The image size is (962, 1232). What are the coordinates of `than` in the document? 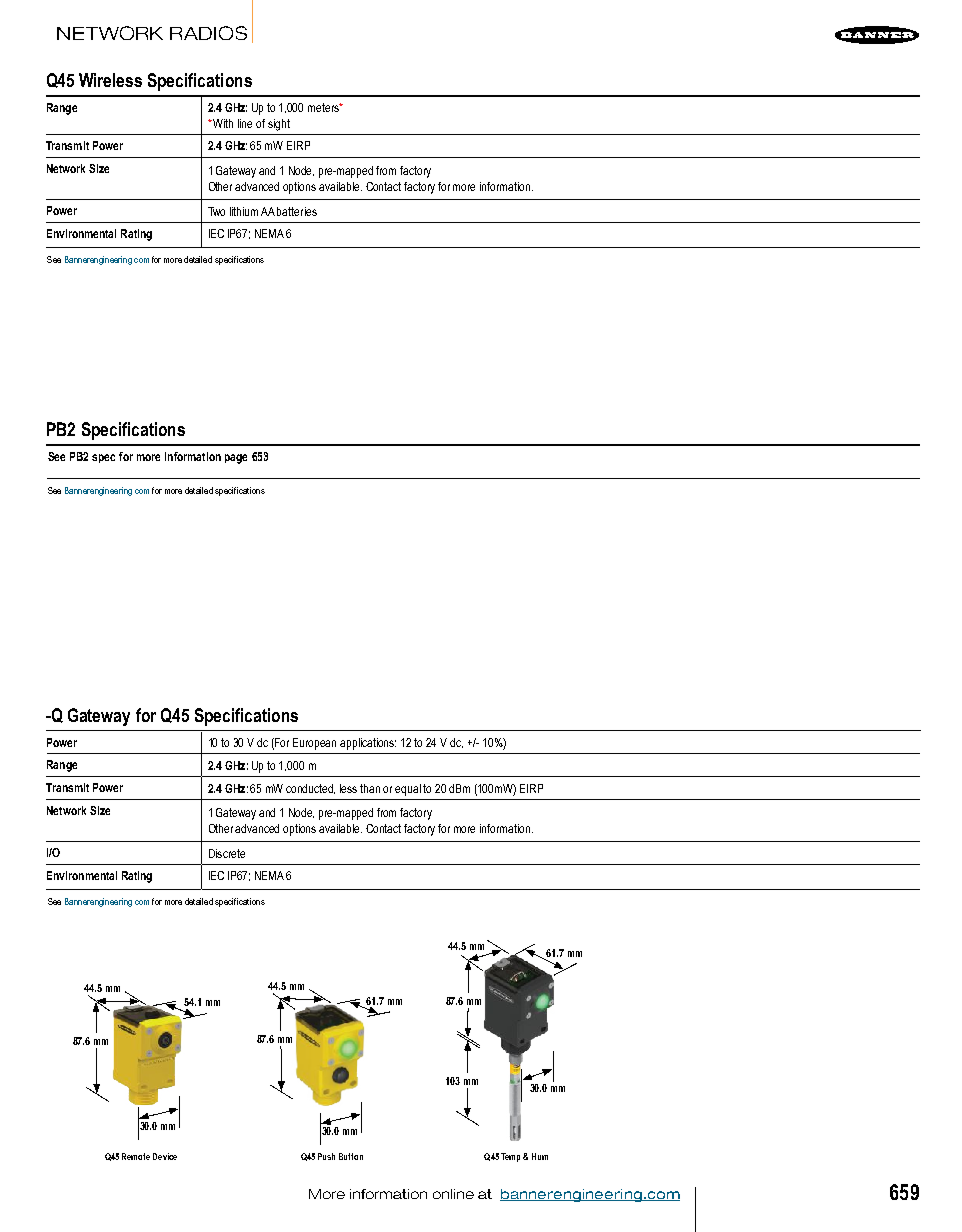 It's located at (370, 788).
